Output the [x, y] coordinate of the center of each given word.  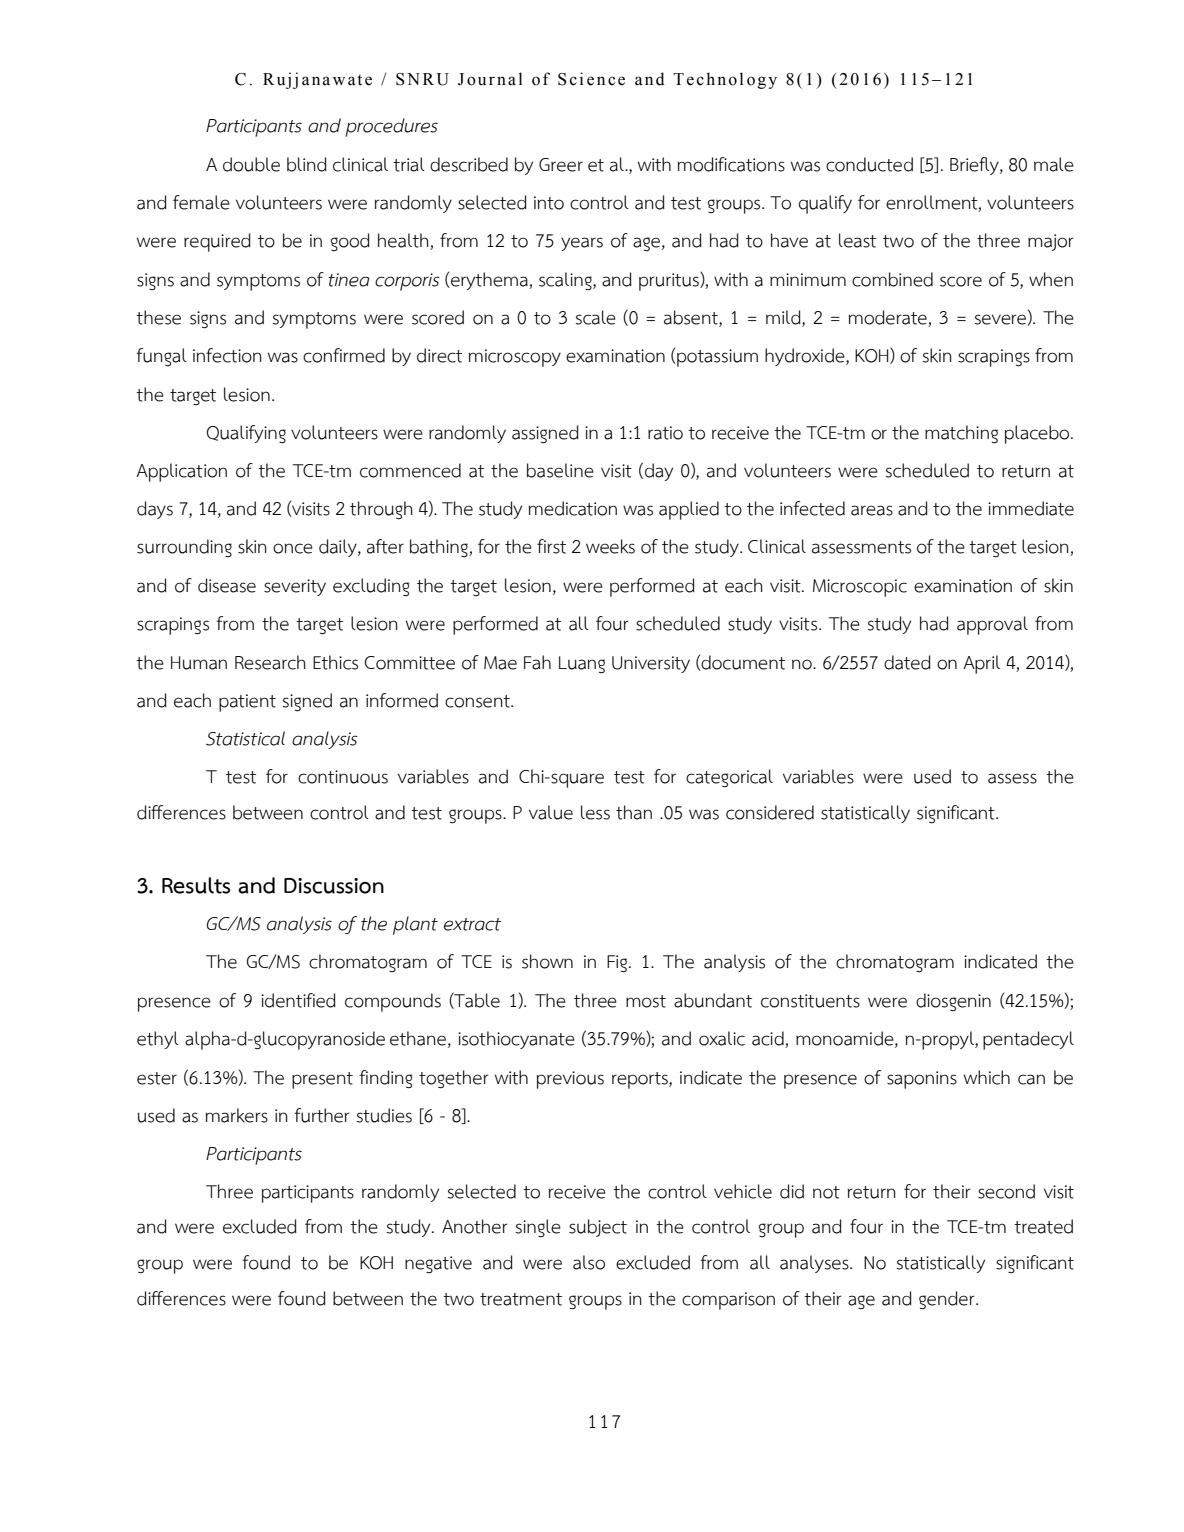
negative [438, 1264]
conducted [869, 164]
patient [247, 703]
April [981, 664]
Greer [561, 165]
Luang [582, 665]
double [251, 164]
